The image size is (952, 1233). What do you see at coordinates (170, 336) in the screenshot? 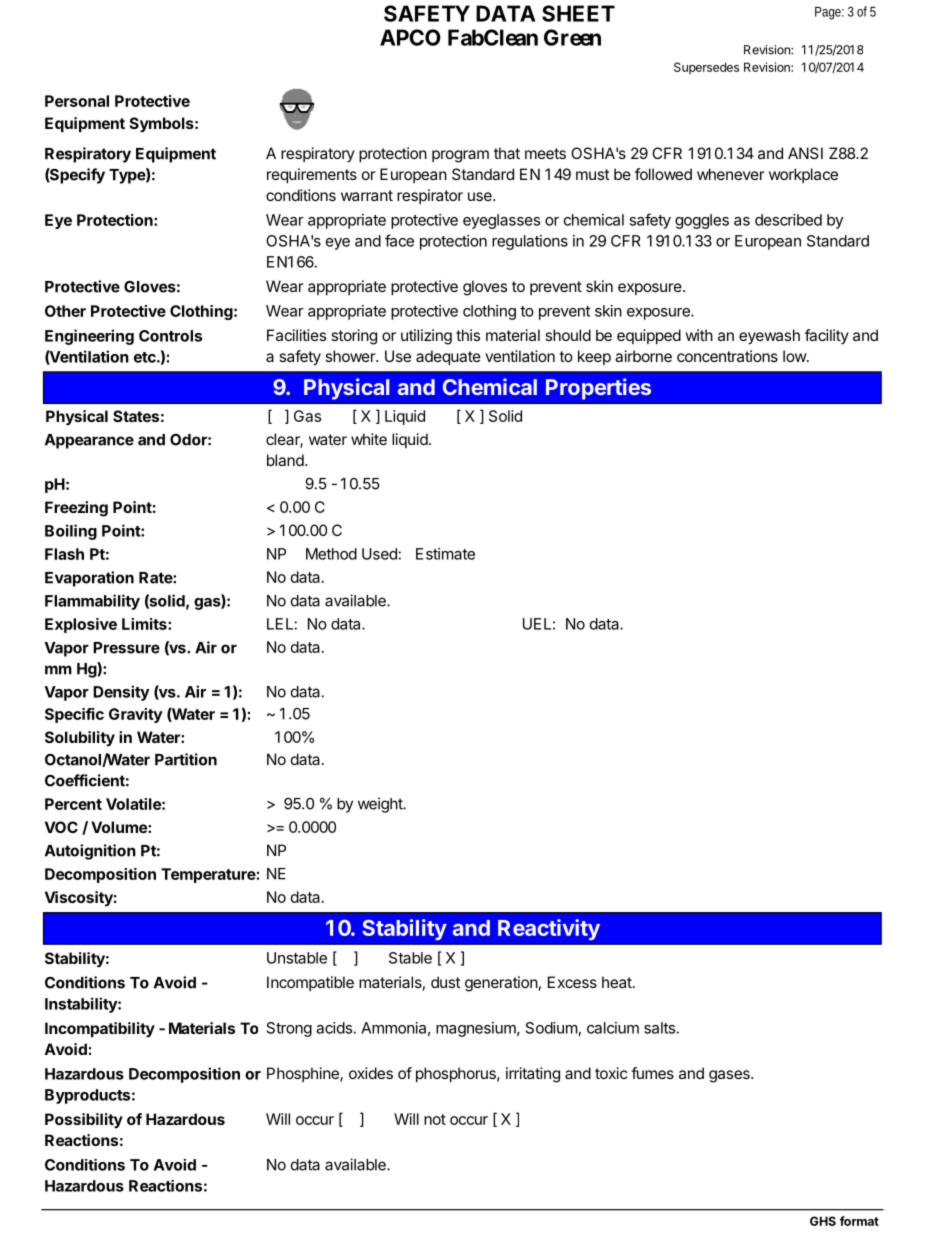
I see `Controls` at bounding box center [170, 336].
